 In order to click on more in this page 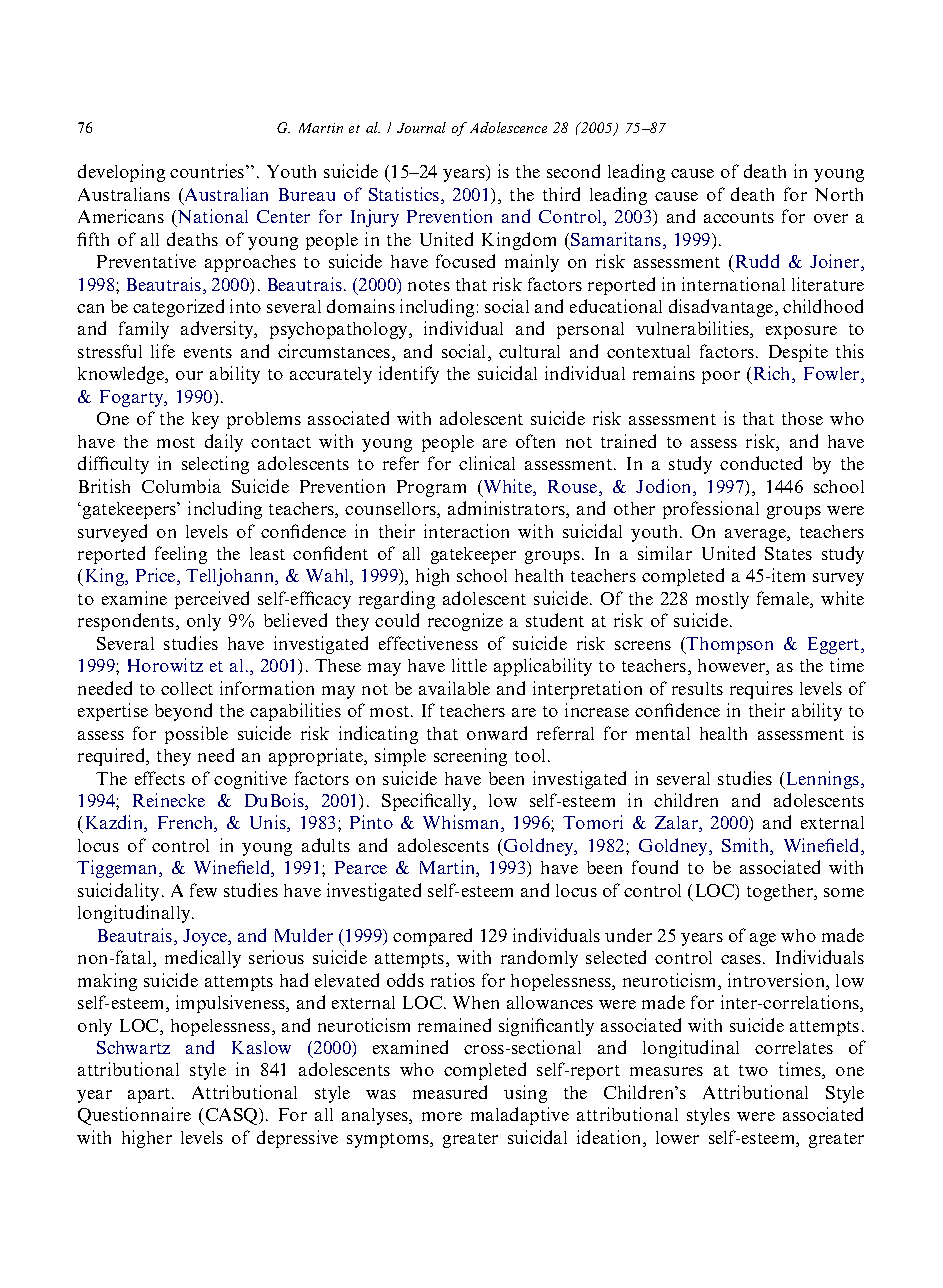, I will do `click(442, 1116)`.
